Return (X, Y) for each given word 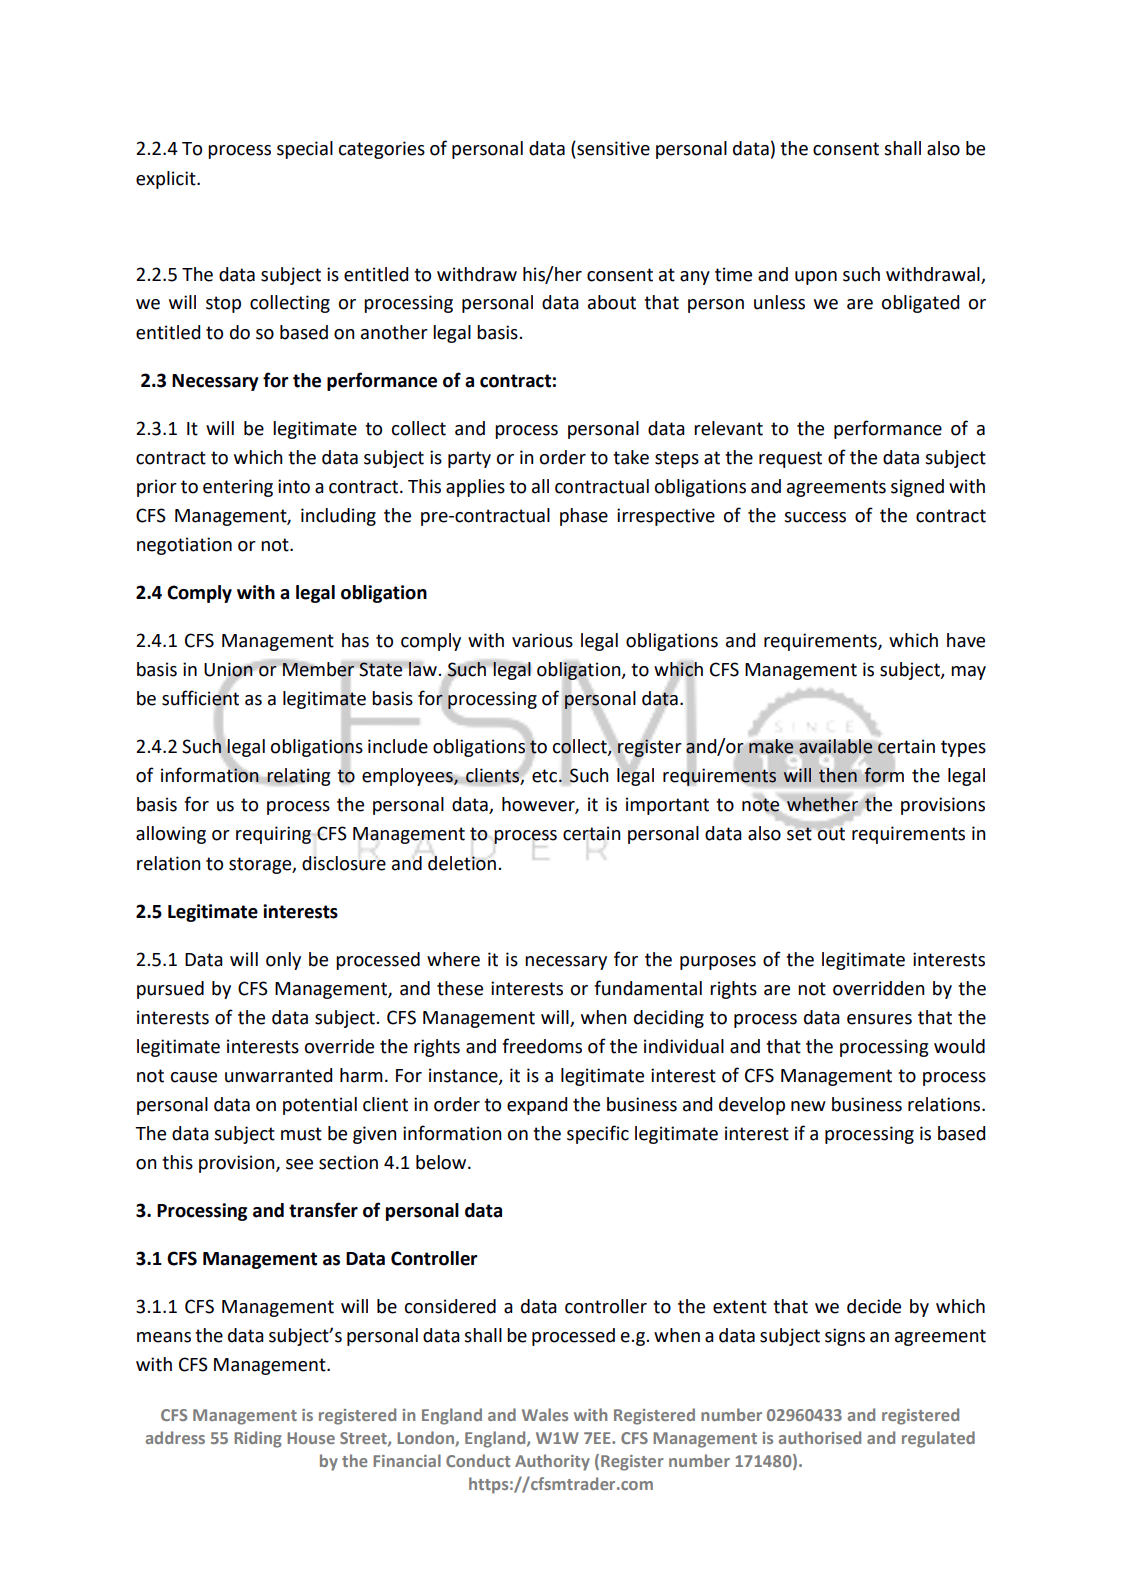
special (305, 150)
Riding (258, 1439)
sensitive (612, 149)
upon (816, 278)
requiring (273, 835)
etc (546, 776)
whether (822, 804)
